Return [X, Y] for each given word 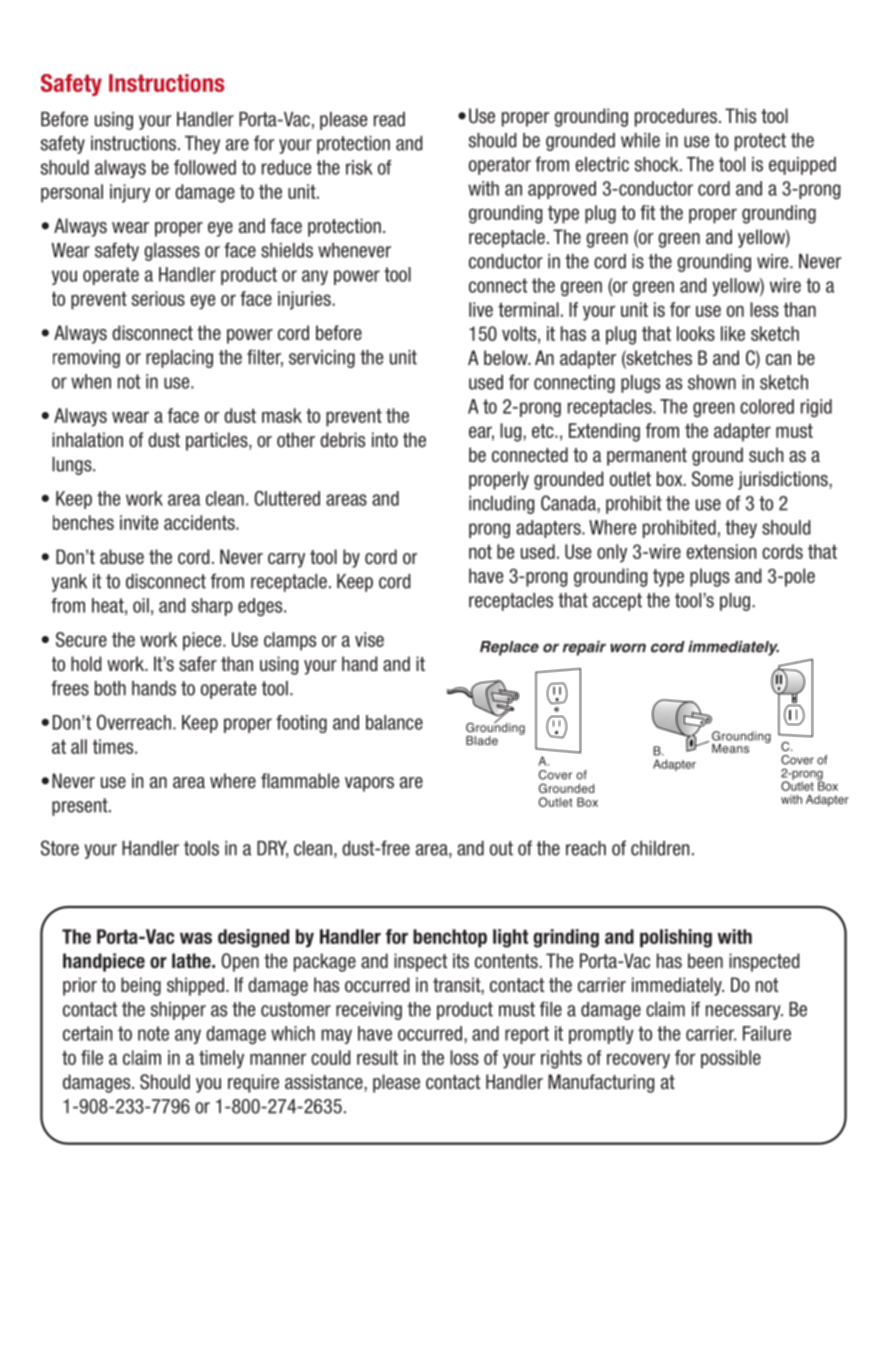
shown [712, 382]
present [81, 807]
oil [141, 605]
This [740, 116]
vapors [369, 784]
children [660, 848]
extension [721, 551]
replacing [179, 359]
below [507, 357]
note [153, 1033]
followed [205, 167]
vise [369, 639]
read [389, 119]
